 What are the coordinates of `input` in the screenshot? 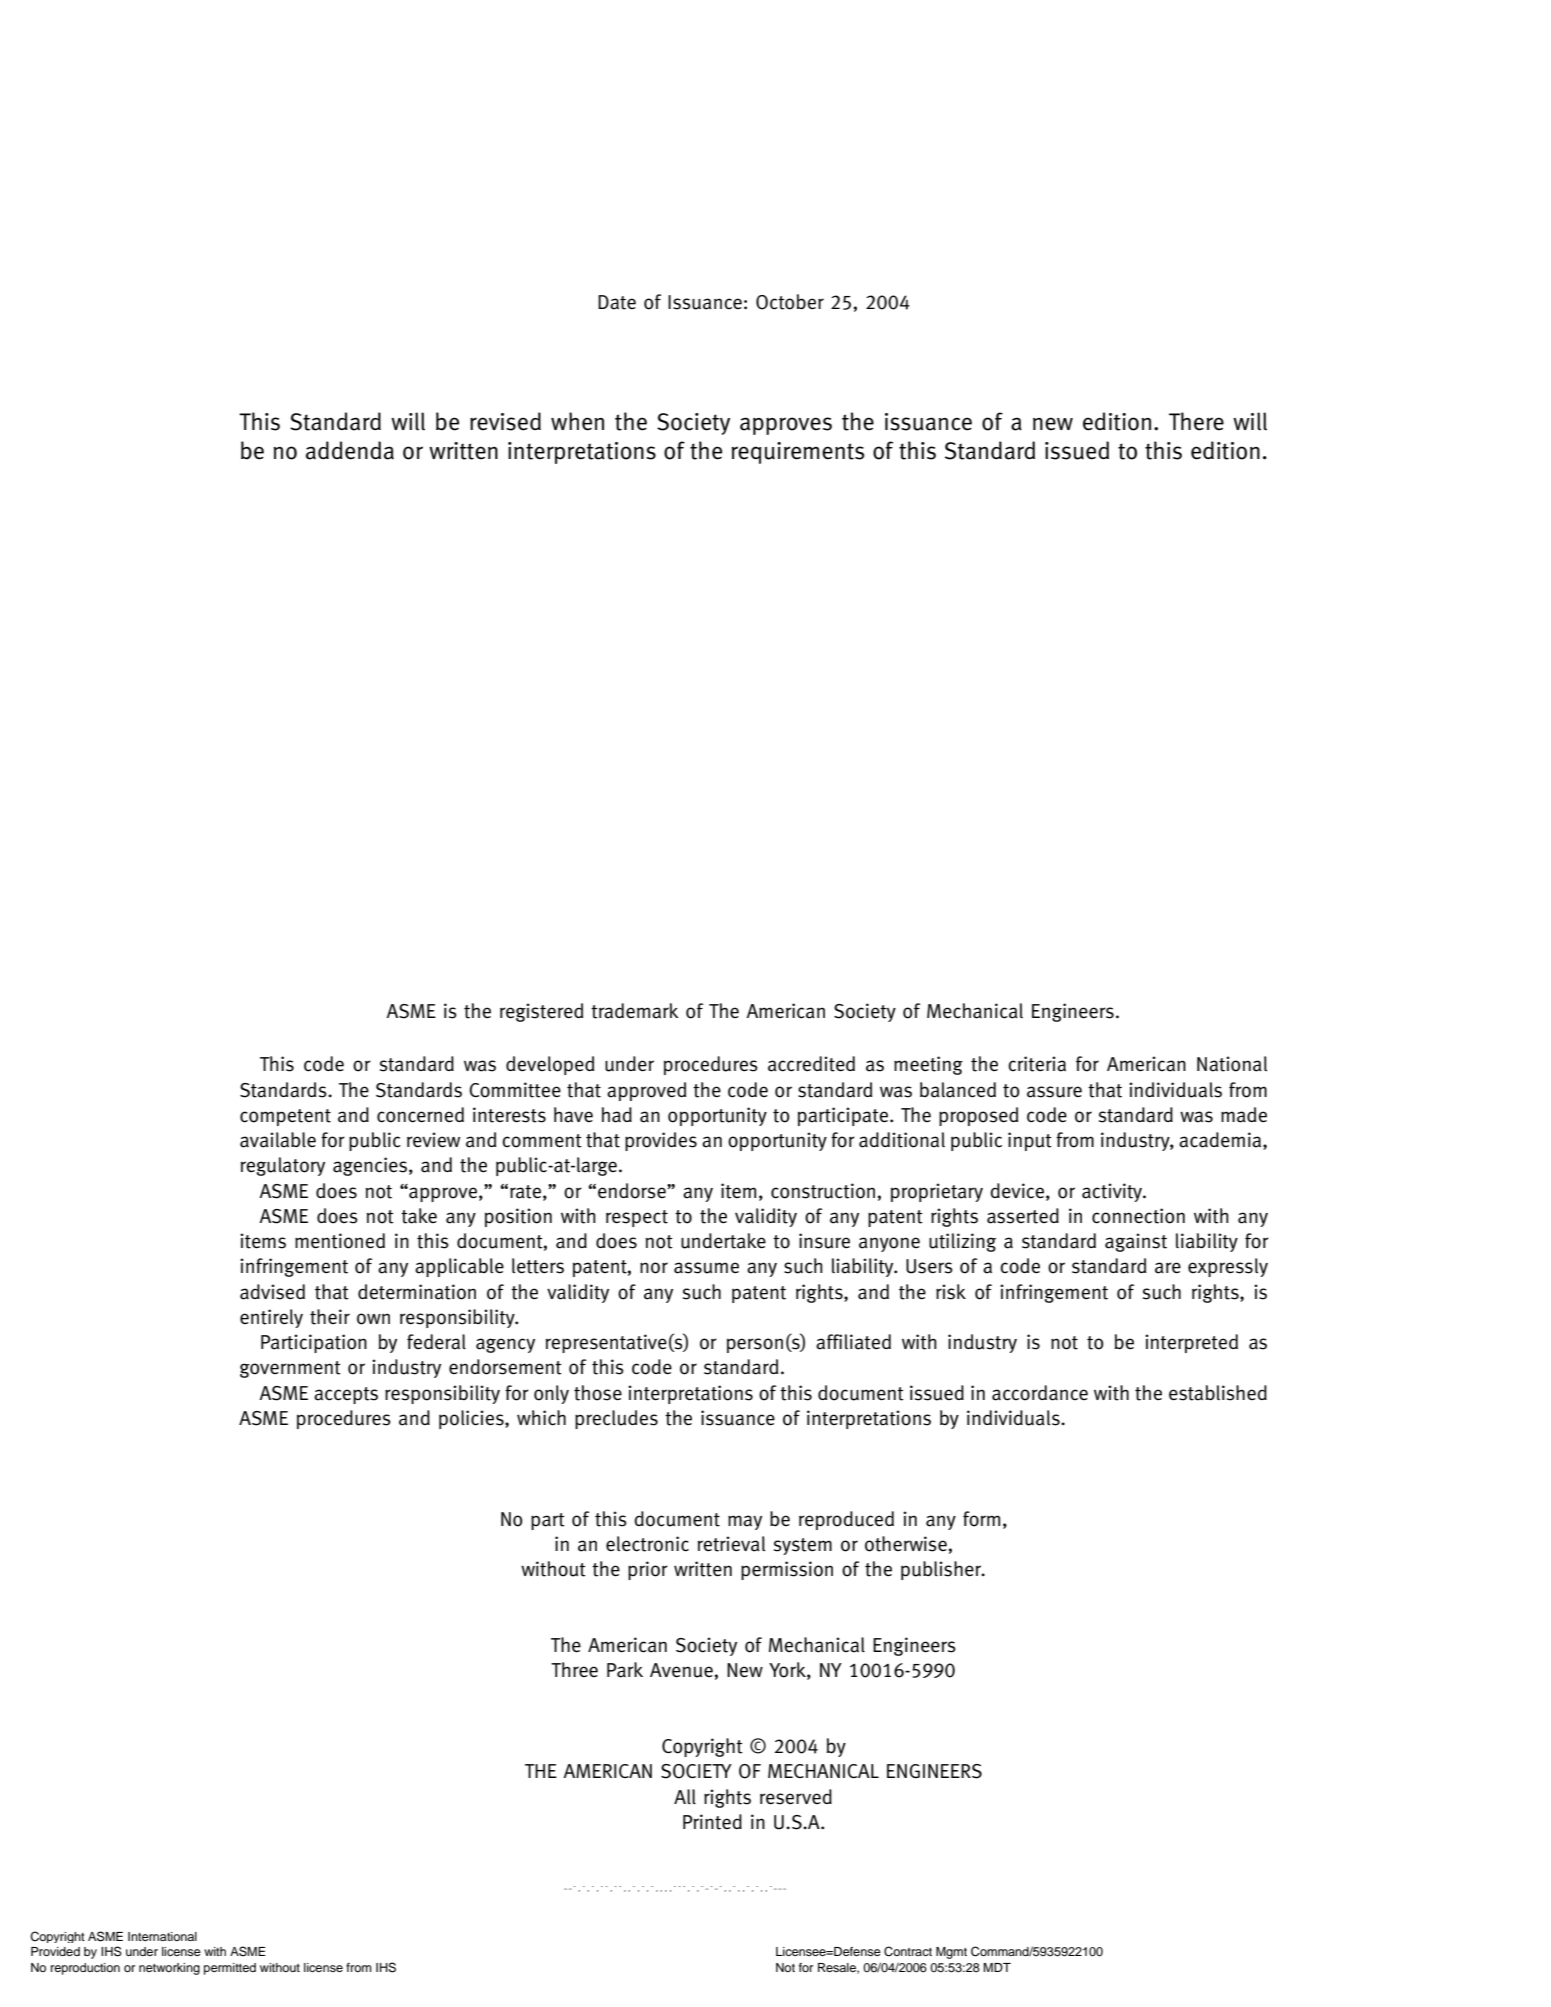 It's located at (1030, 1141).
